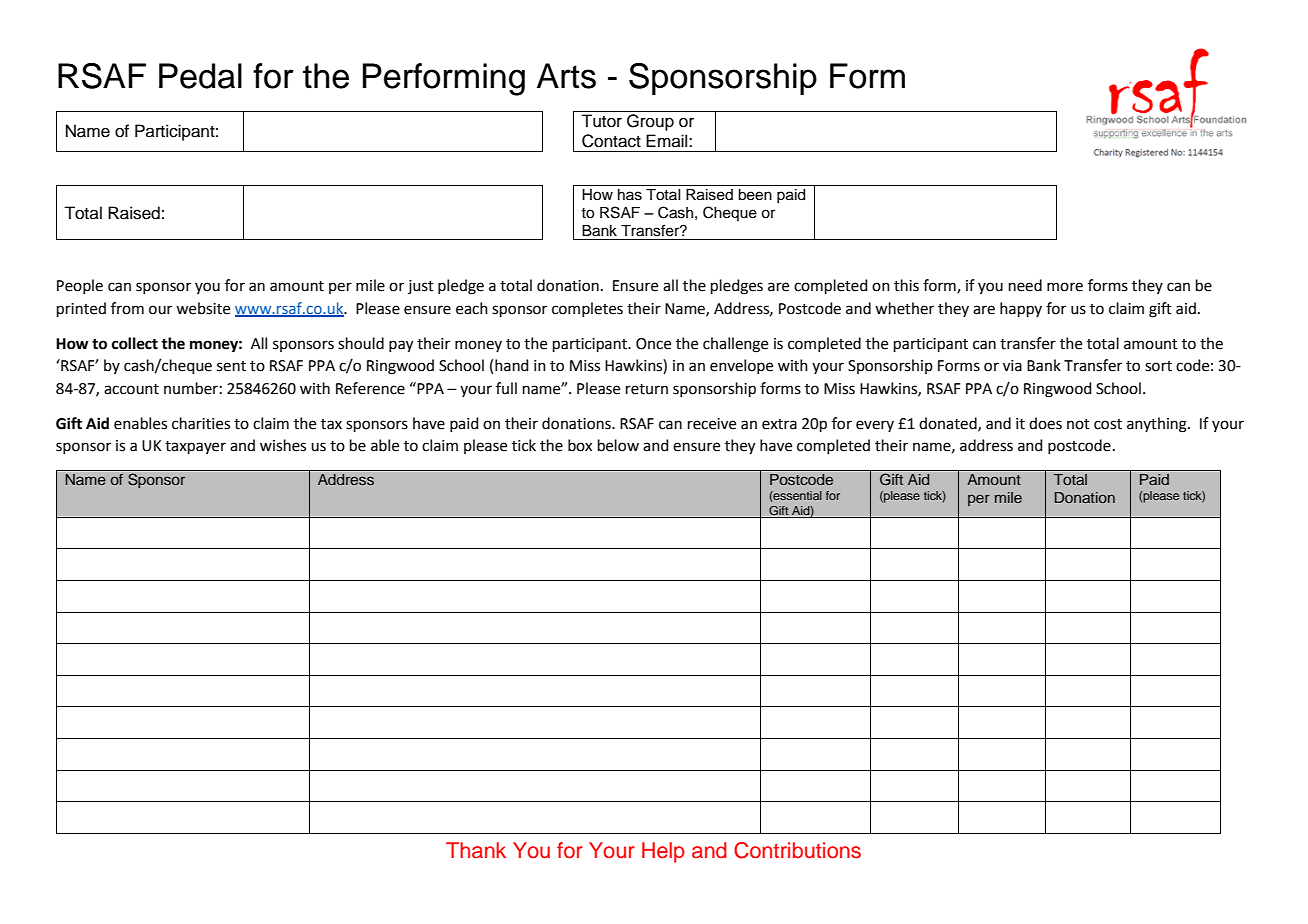 This page has height=924, width=1308. Describe the element at coordinates (476, 850) in the page. I see `Thank` at that location.
